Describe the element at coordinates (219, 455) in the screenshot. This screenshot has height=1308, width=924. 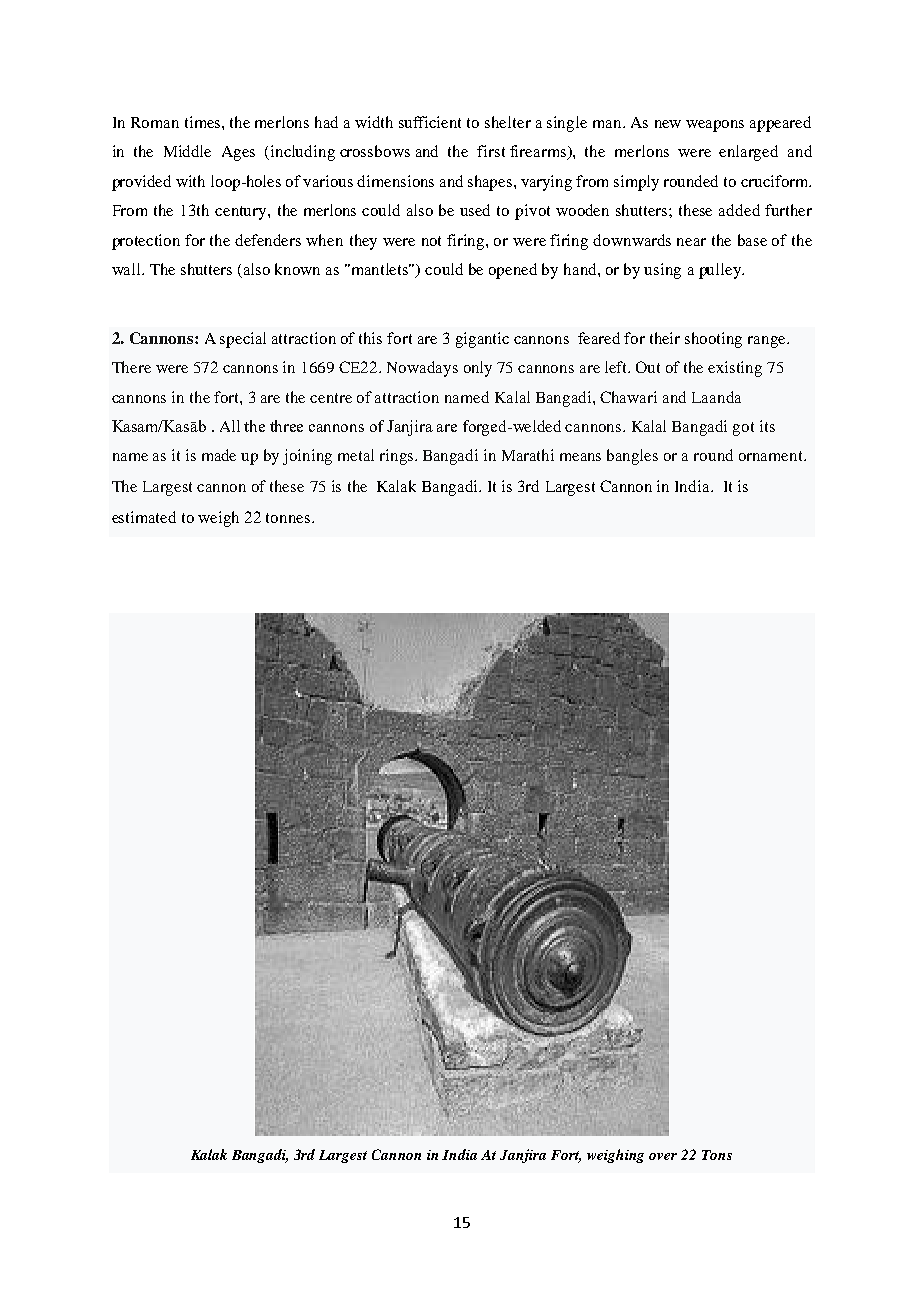
I see `made` at that location.
